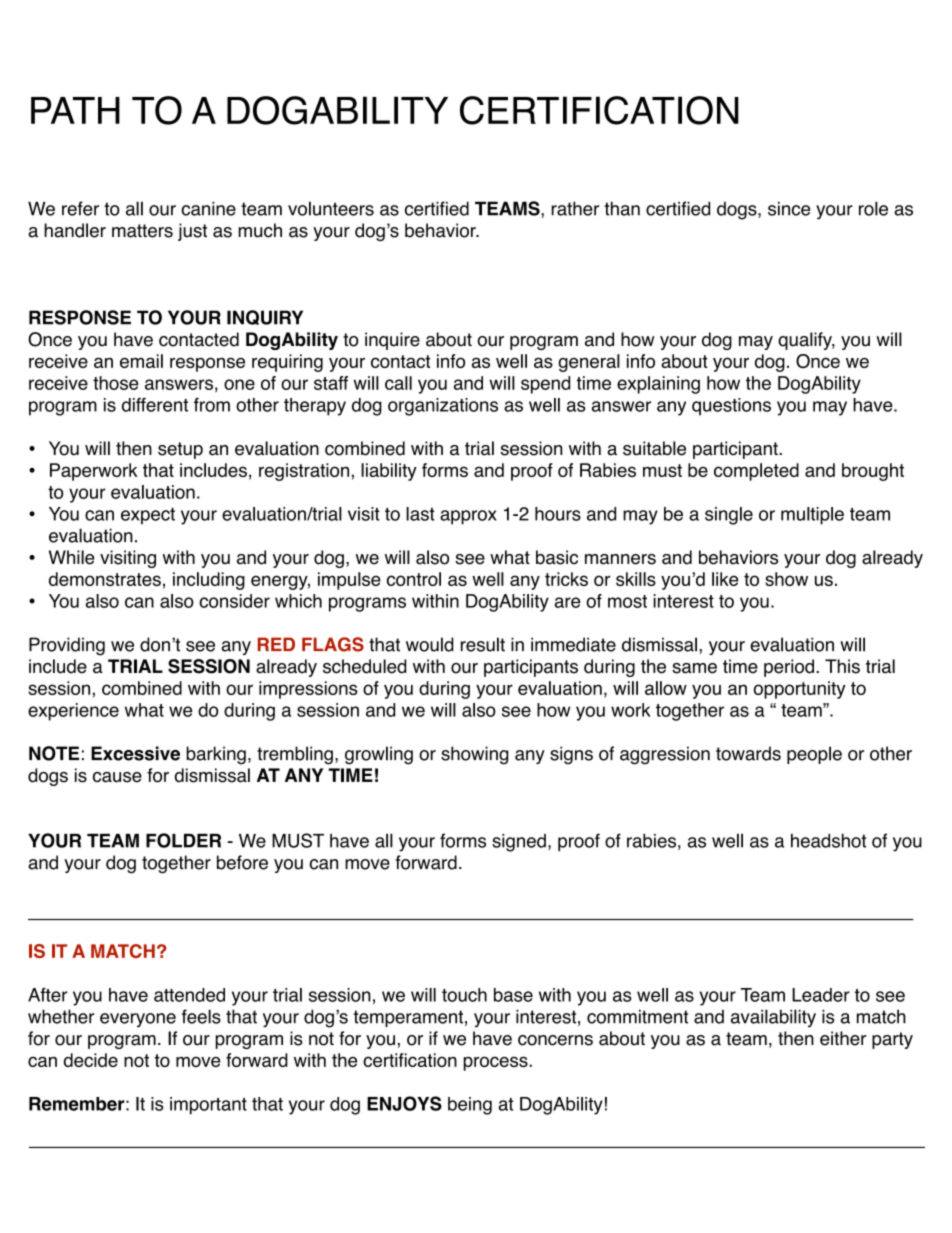 The height and width of the screenshot is (1233, 952). Describe the element at coordinates (483, 644) in the screenshot. I see `result` at that location.
